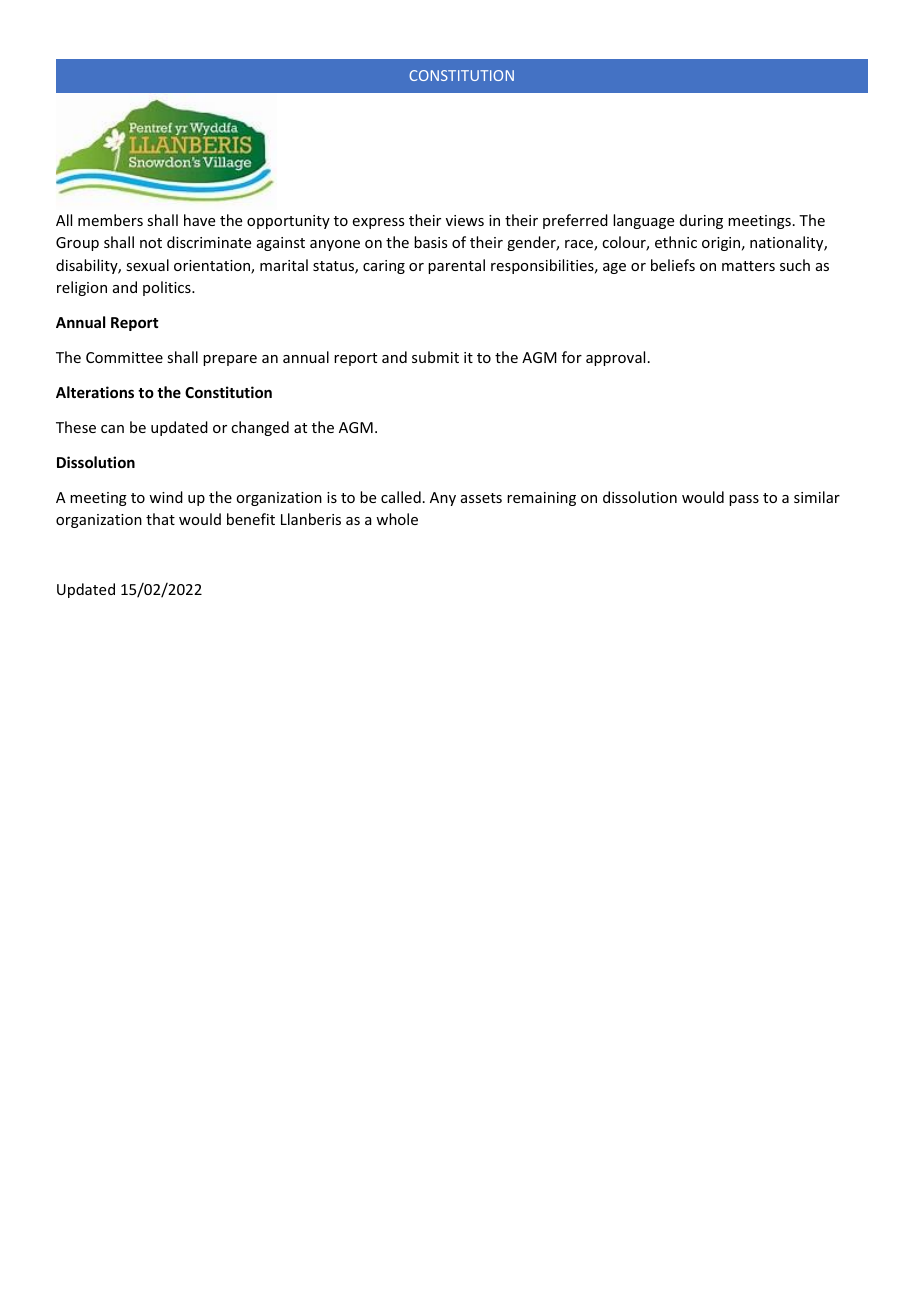  What do you see at coordinates (260, 428) in the document?
I see `changed` at bounding box center [260, 428].
